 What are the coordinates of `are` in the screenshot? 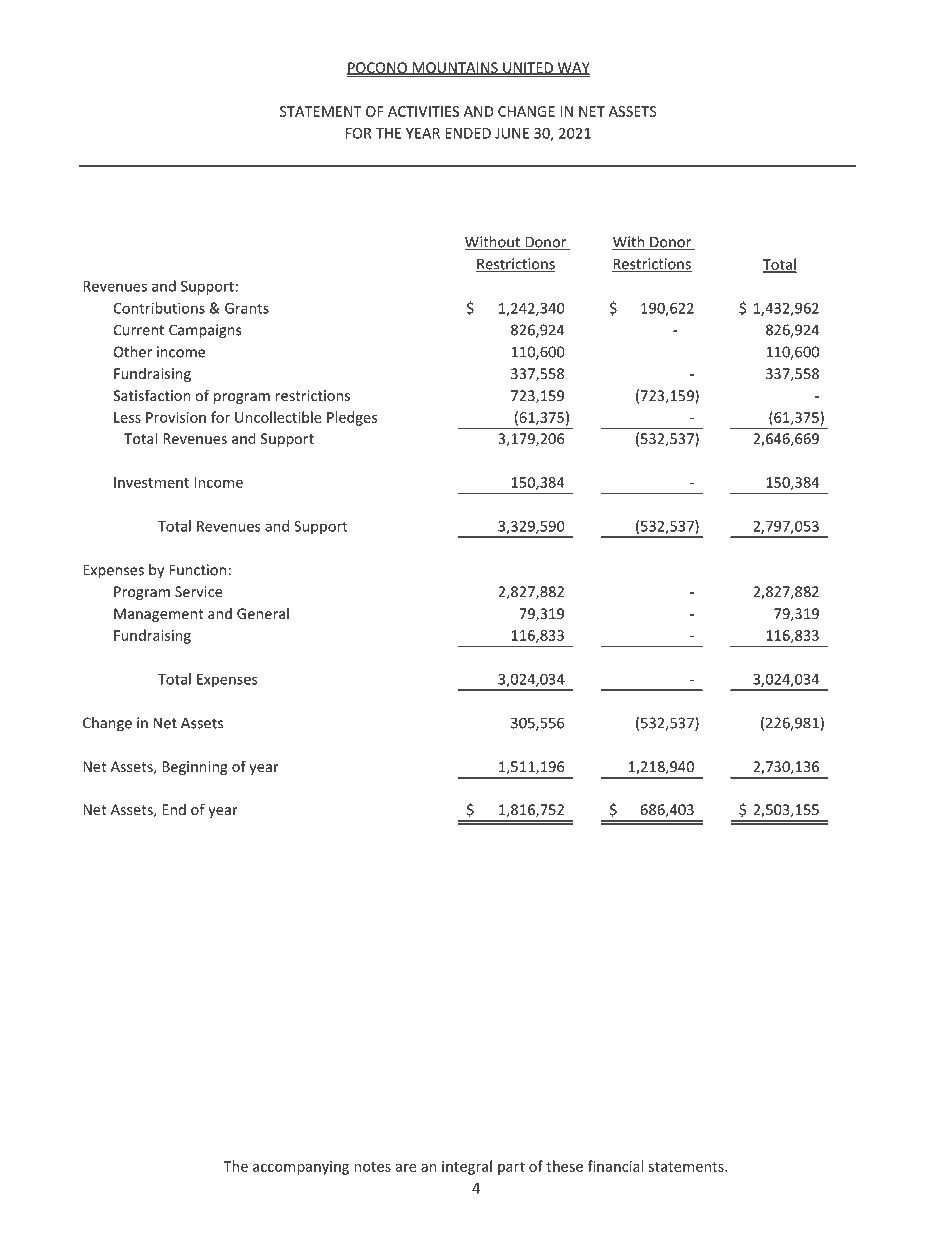 It's located at (406, 1168).
